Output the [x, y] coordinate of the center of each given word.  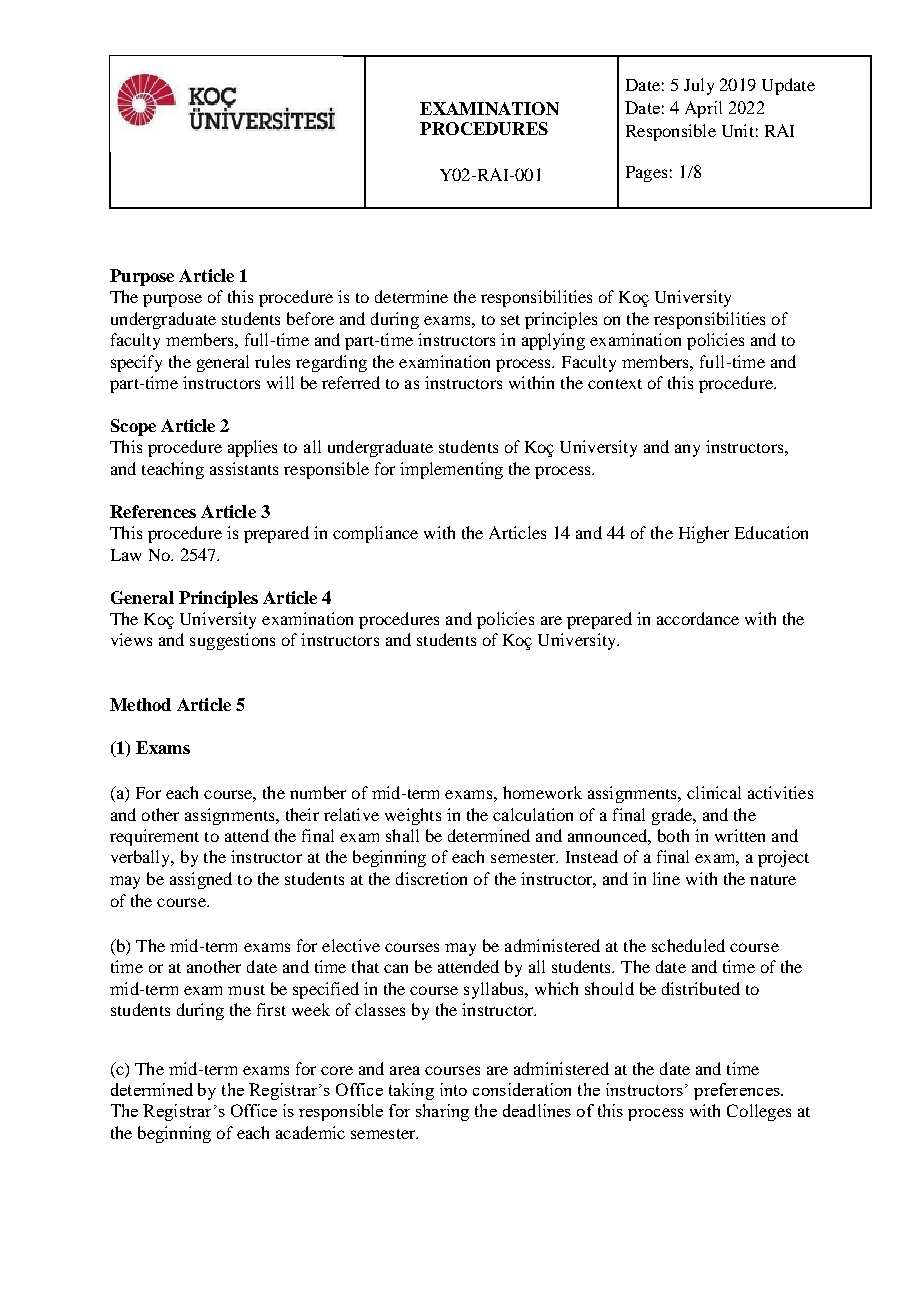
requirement [154, 837]
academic [310, 1132]
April [703, 109]
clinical [714, 792]
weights [413, 816]
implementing [451, 470]
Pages [646, 174]
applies [252, 448]
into [453, 1089]
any [687, 450]
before [310, 318]
